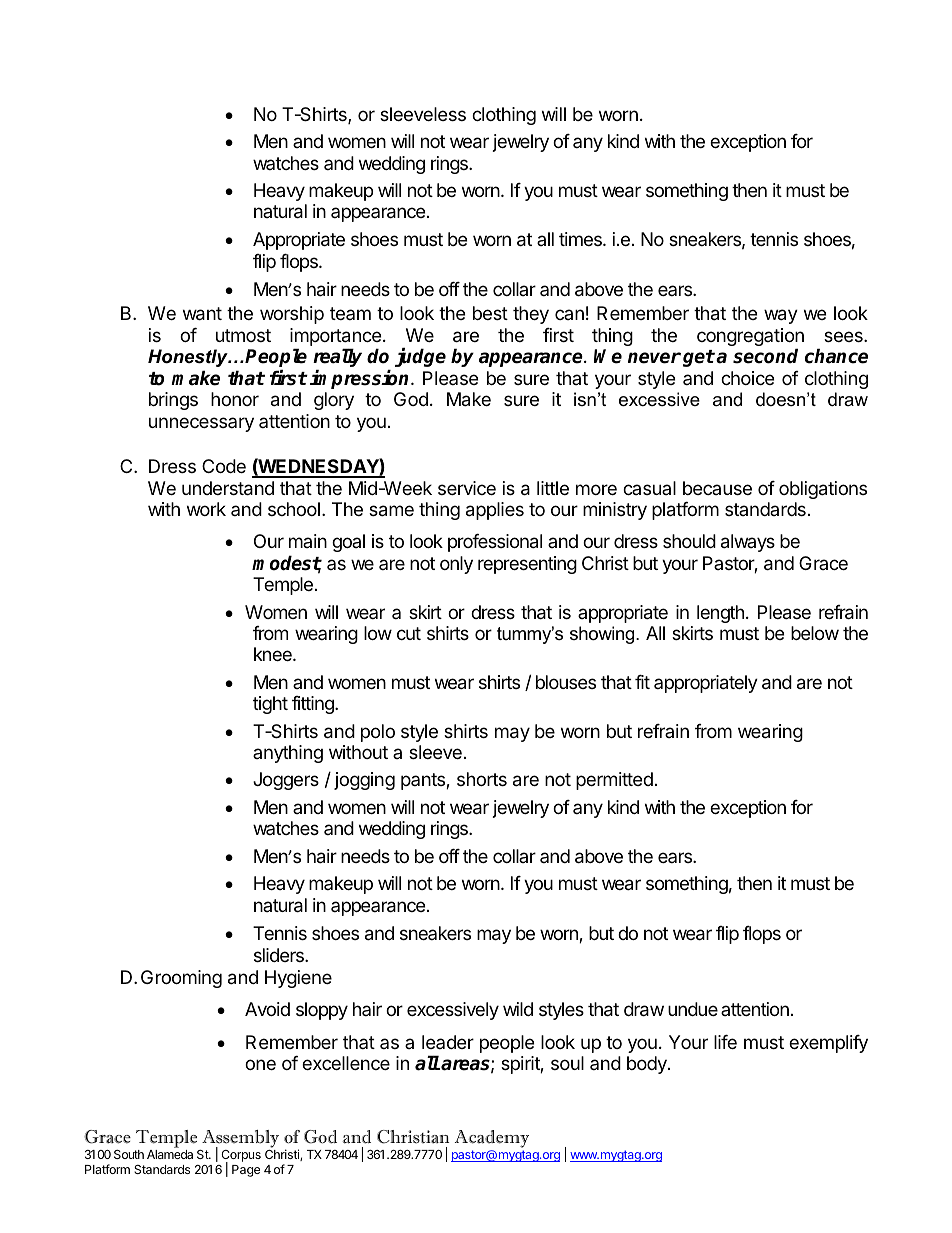  Describe the element at coordinates (202, 314) in the image. I see `want` at that location.
